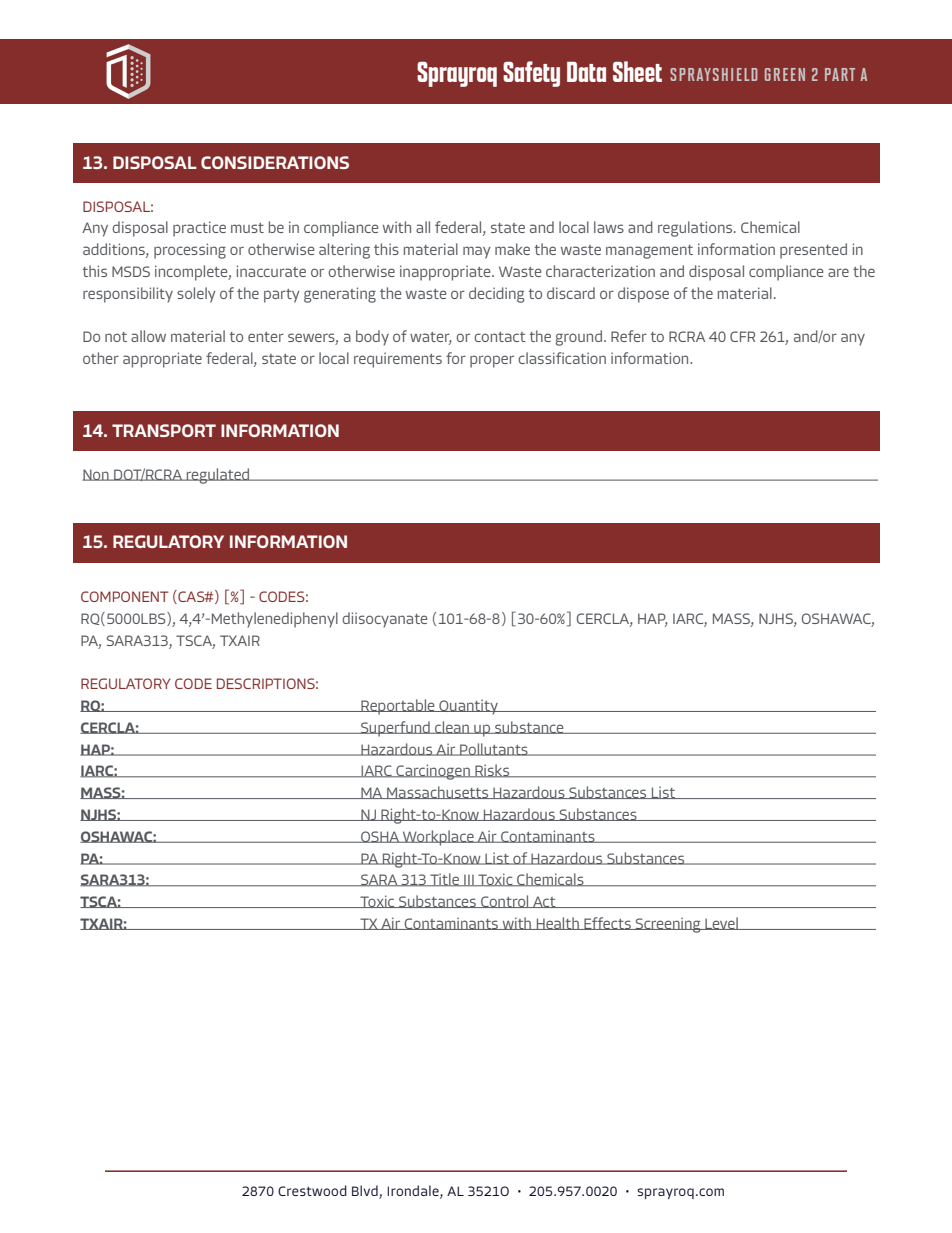 Image resolution: width=952 pixels, height=1233 pixels. I want to click on GREEN, so click(785, 74).
